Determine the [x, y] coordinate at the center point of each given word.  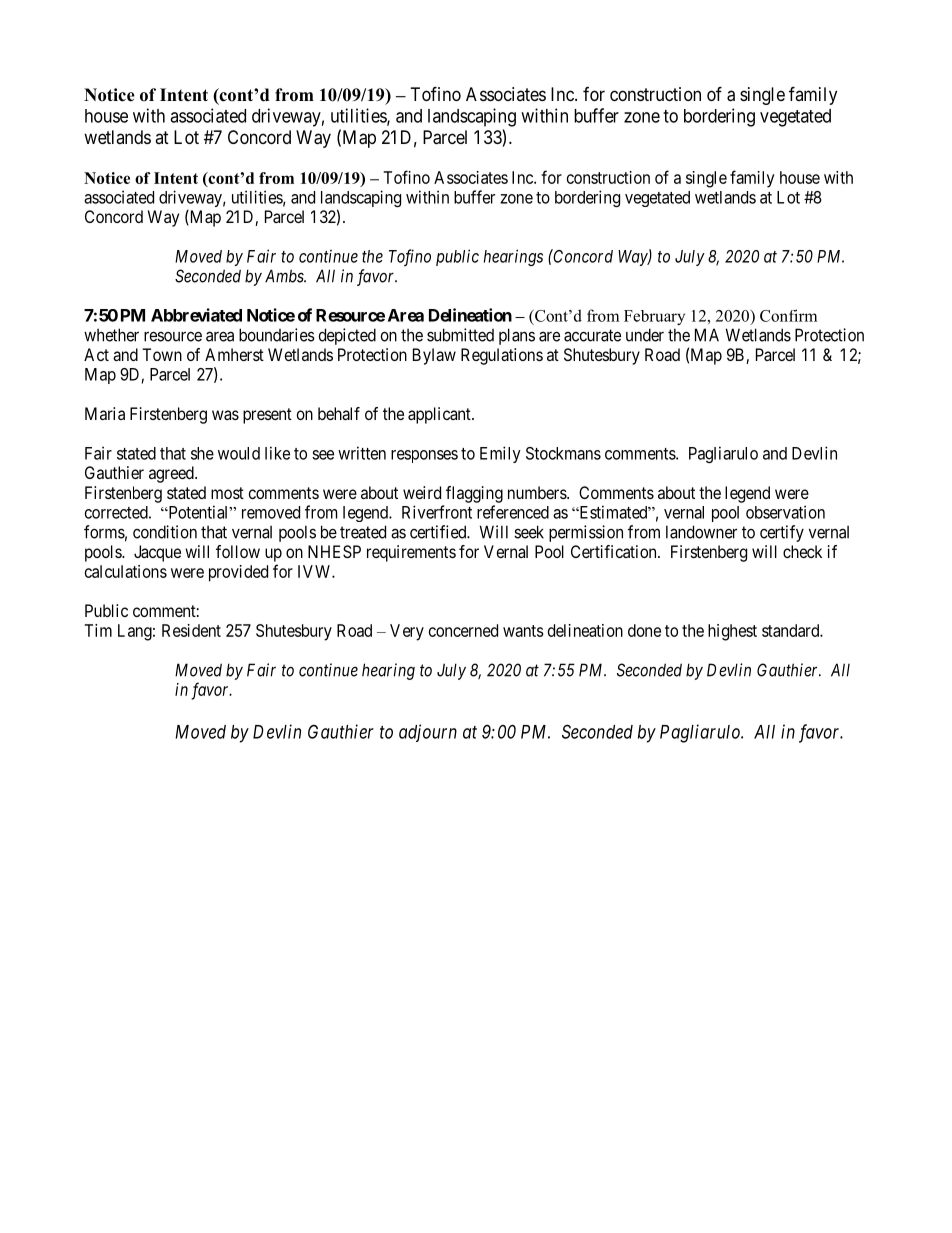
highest [732, 632]
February [654, 317]
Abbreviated [196, 315]
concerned [463, 630]
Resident [191, 630]
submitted [460, 335]
